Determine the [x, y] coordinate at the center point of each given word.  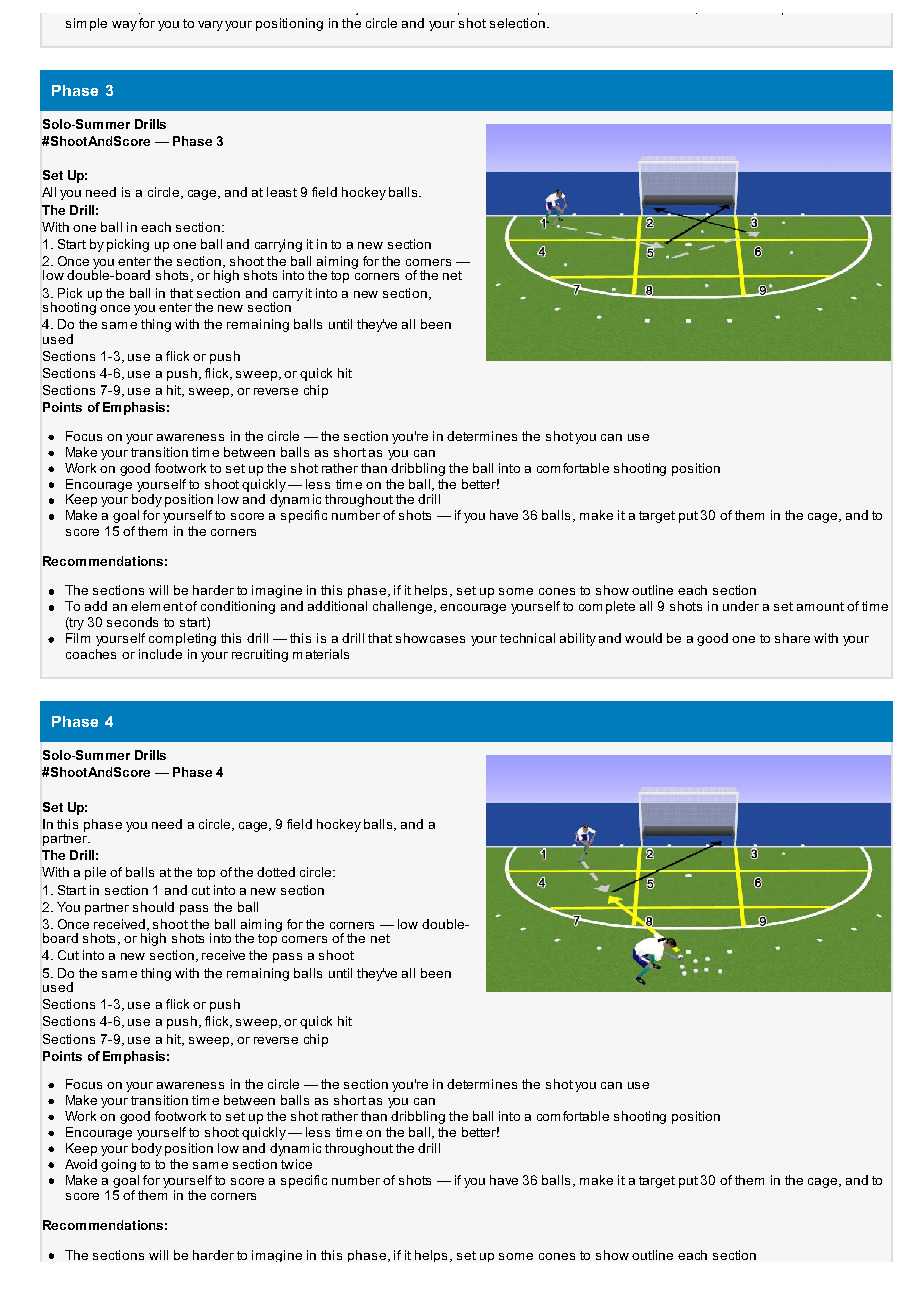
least [282, 192]
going [118, 1165]
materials [321, 654]
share [792, 638]
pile [95, 873]
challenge [404, 607]
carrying [278, 245]
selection [517, 23]
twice [296, 1164]
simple [86, 24]
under [741, 606]
